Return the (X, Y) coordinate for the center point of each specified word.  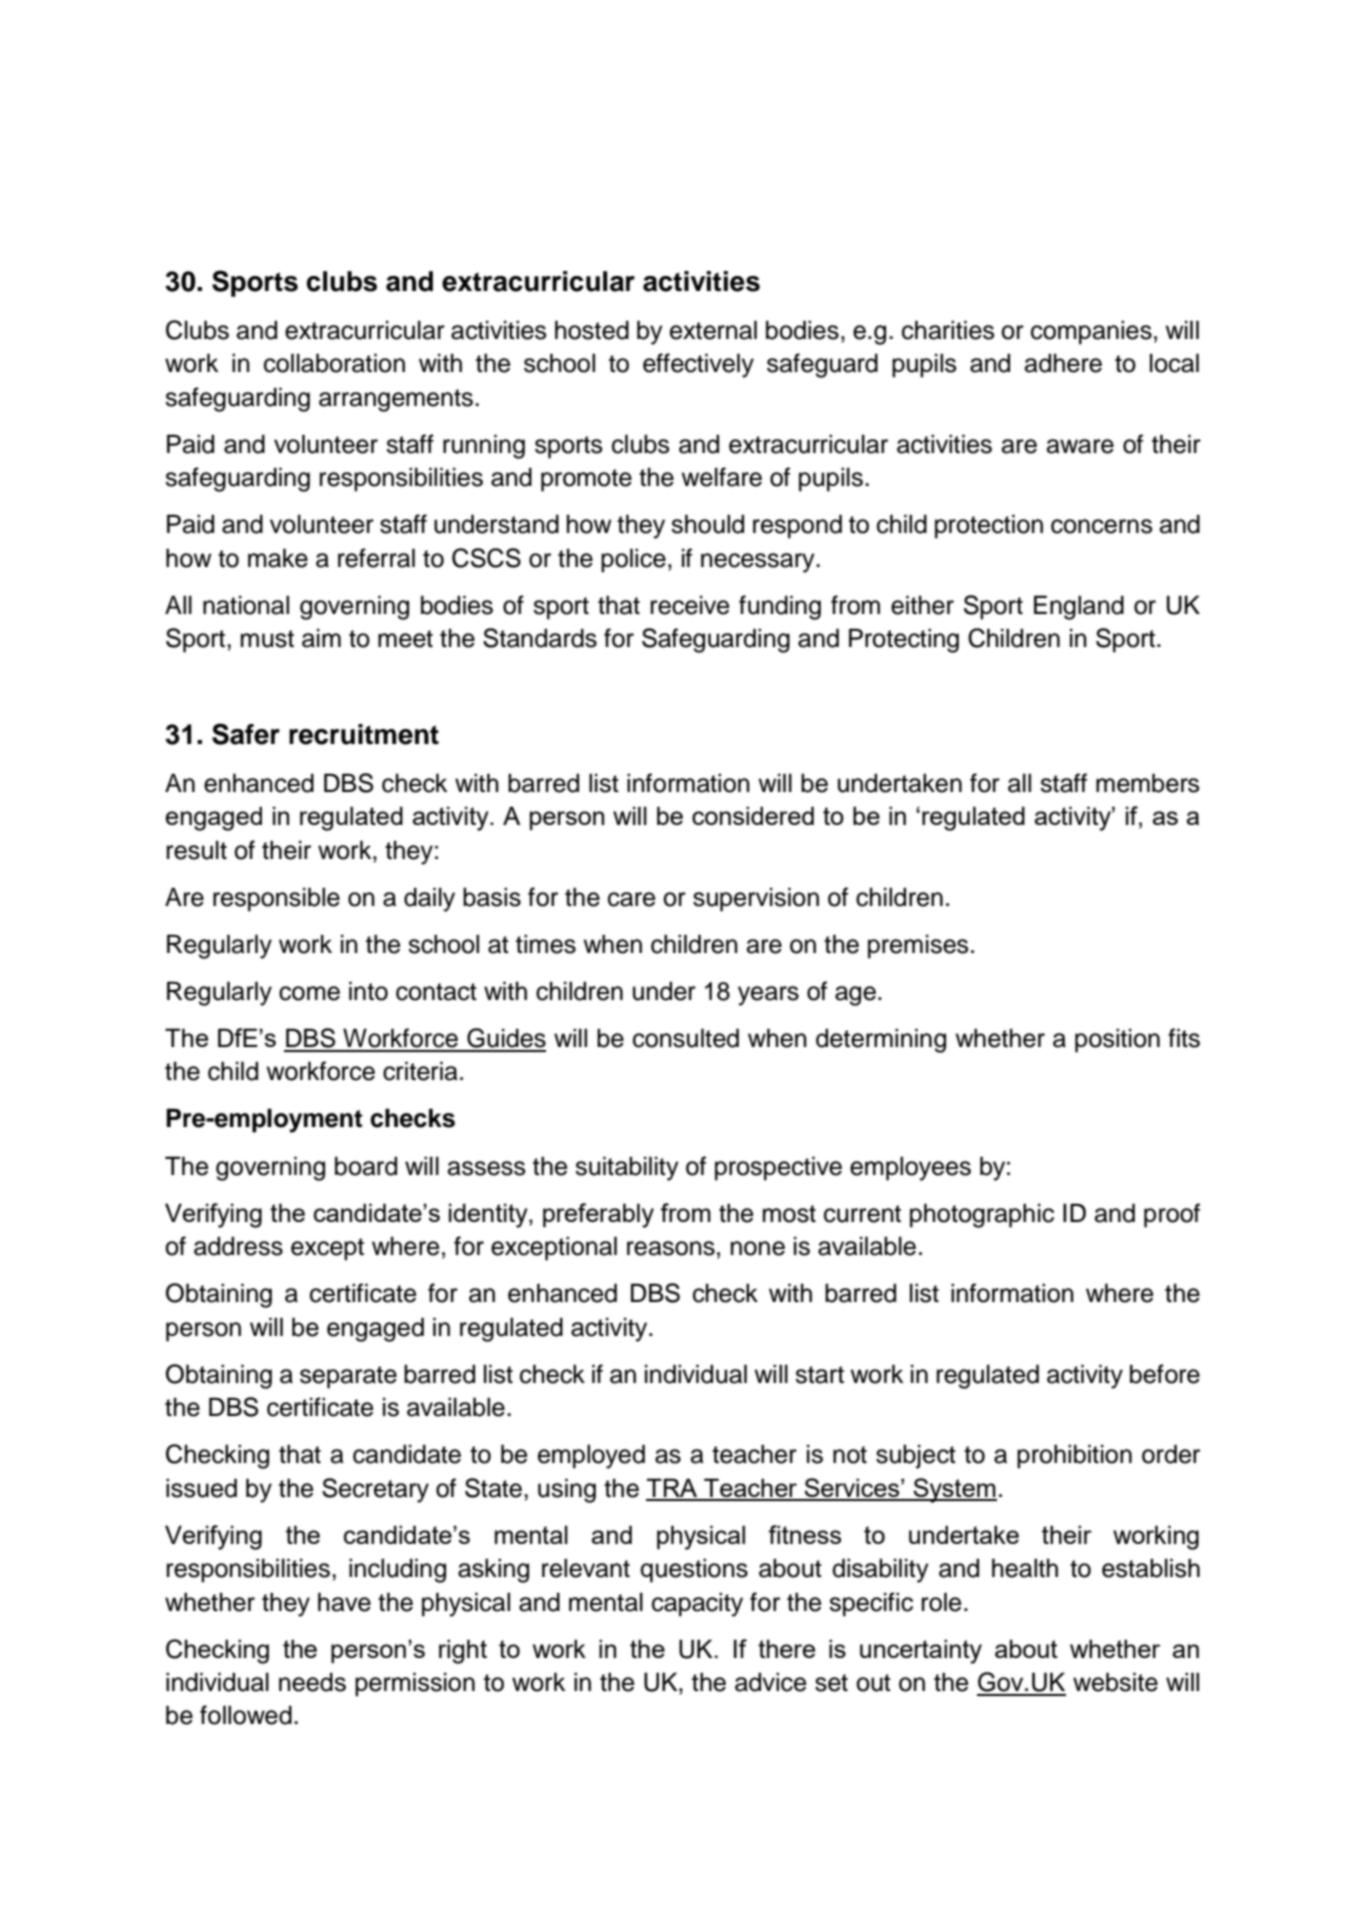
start (819, 1375)
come (309, 993)
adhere (1063, 363)
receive (690, 605)
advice (770, 1682)
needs (312, 1682)
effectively (698, 365)
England (1079, 607)
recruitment (364, 734)
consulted (686, 1038)
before (1165, 1374)
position (1117, 1040)
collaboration (334, 363)
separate (348, 1377)
